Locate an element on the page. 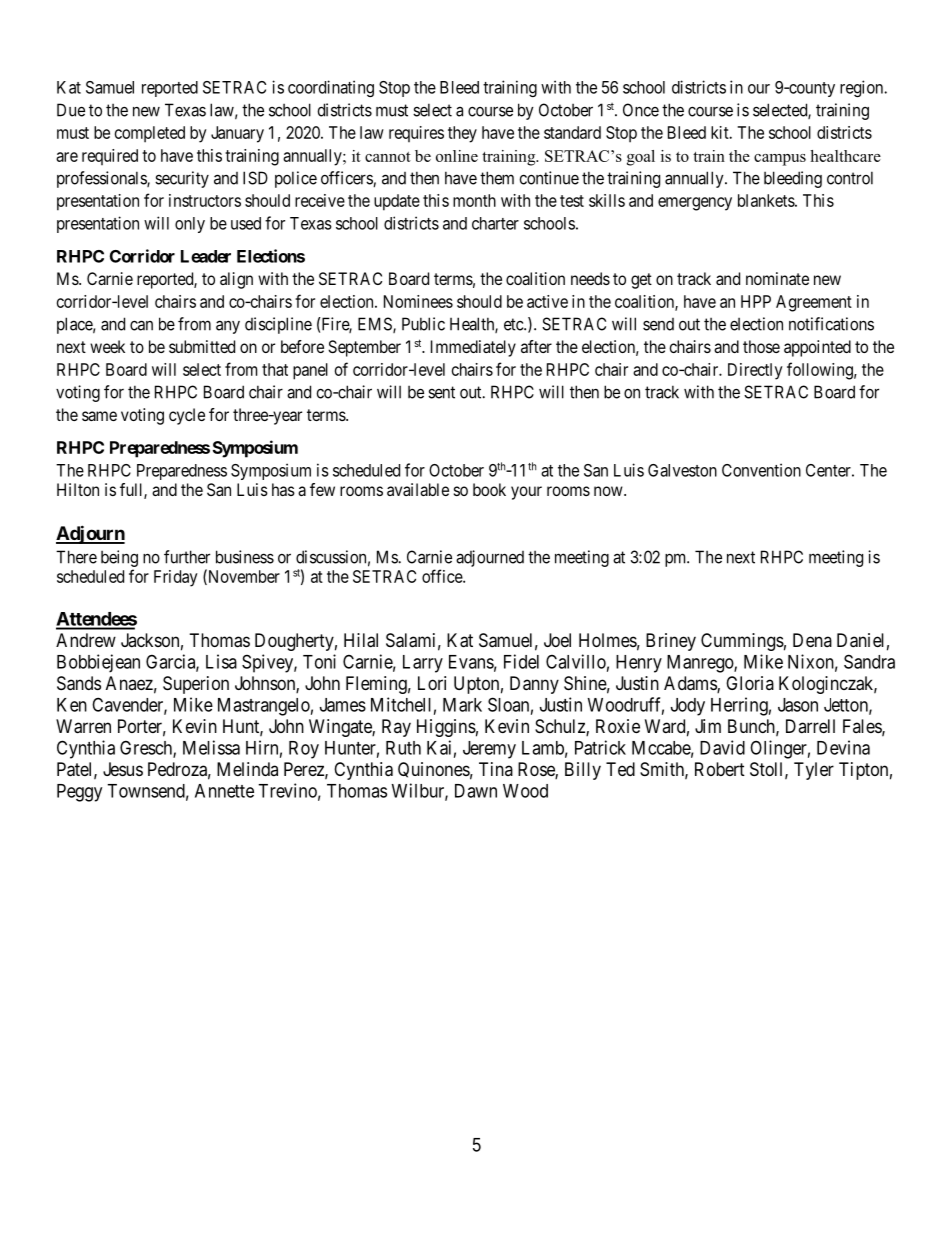 The height and width of the page is (1233, 952). region is located at coordinates (863, 88).
